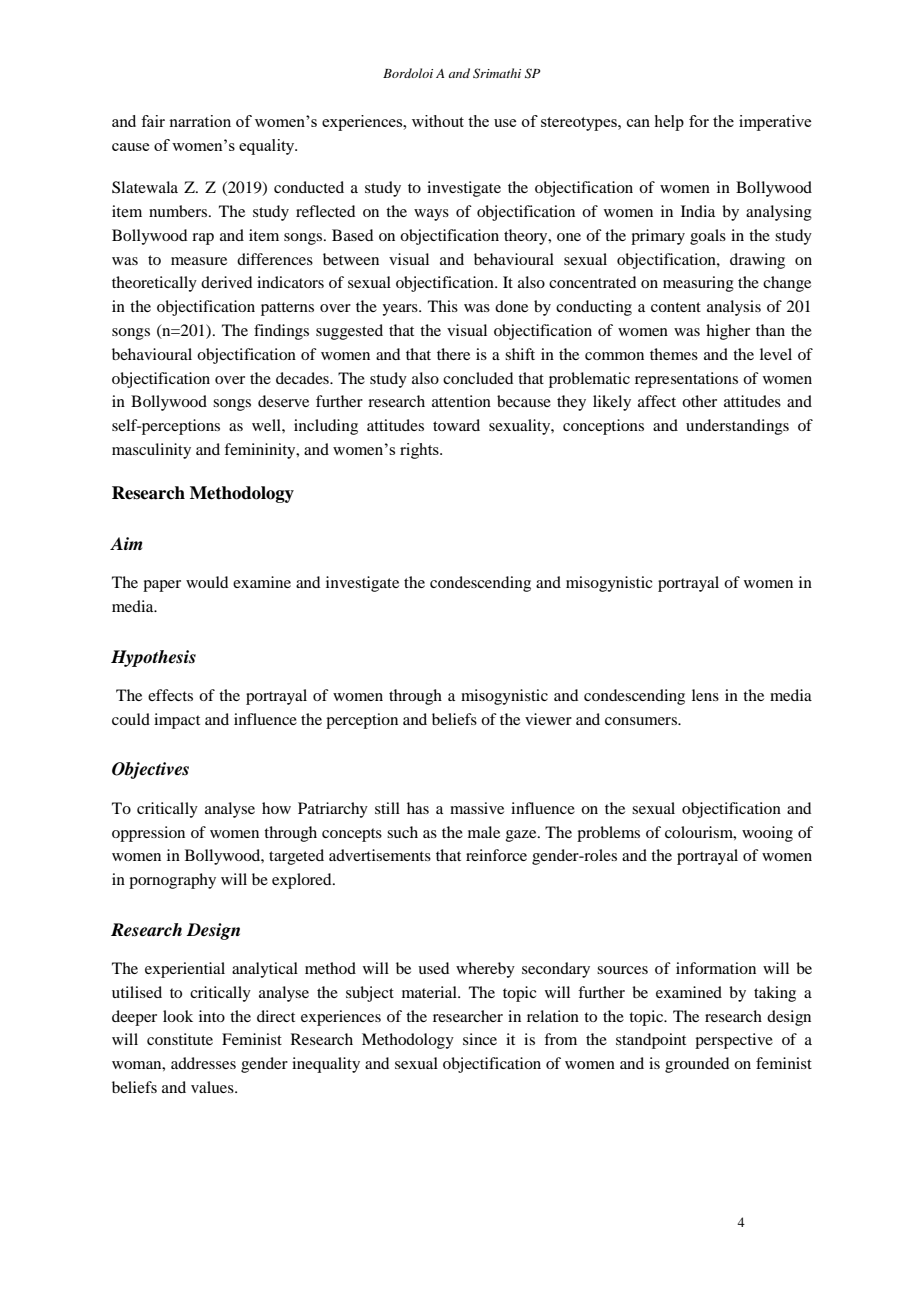 The height and width of the screenshot is (1308, 924). Describe the element at coordinates (151, 451) in the screenshot. I see `masculinity` at that location.
